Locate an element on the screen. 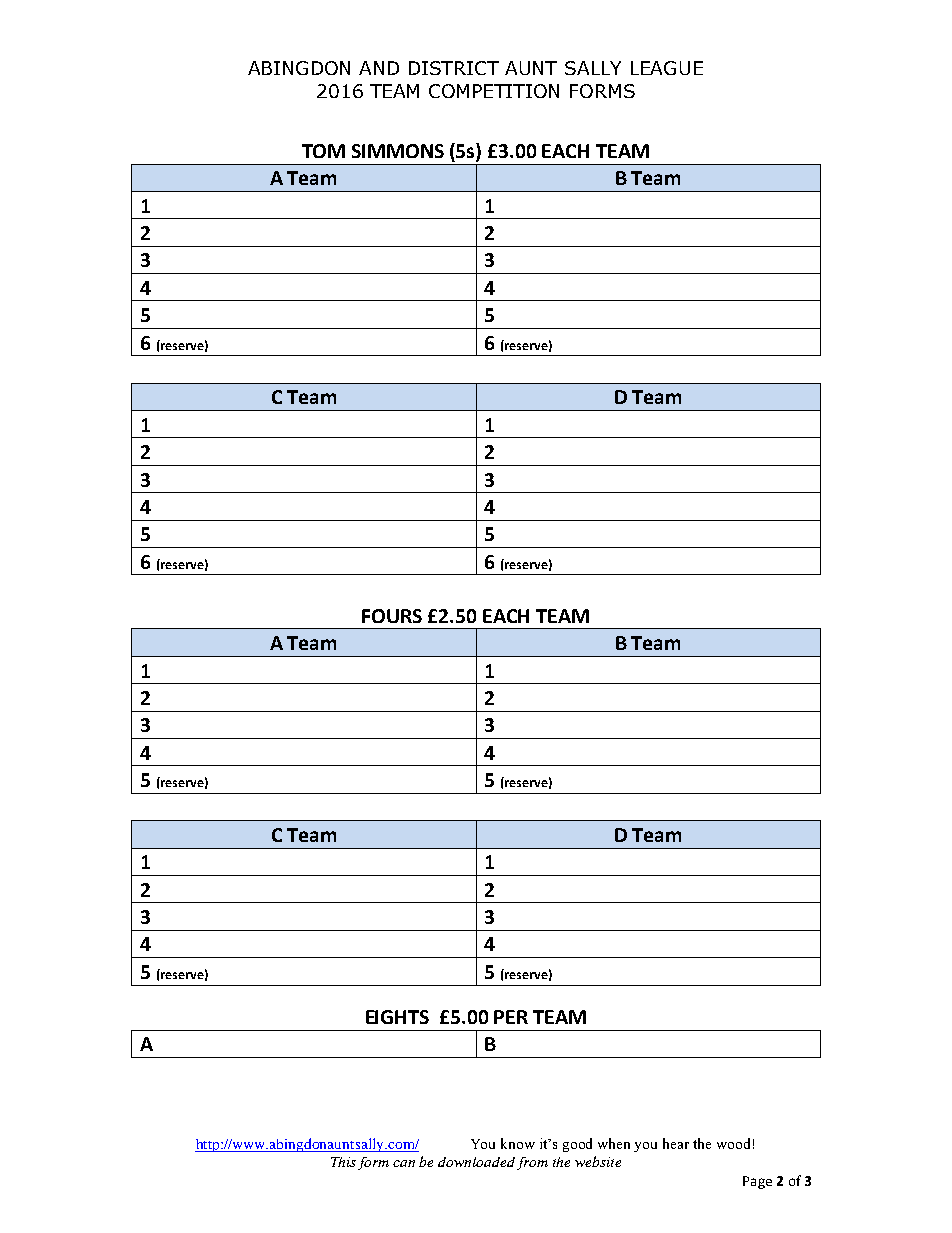 The image size is (952, 1233). LEAGUE is located at coordinates (667, 68).
